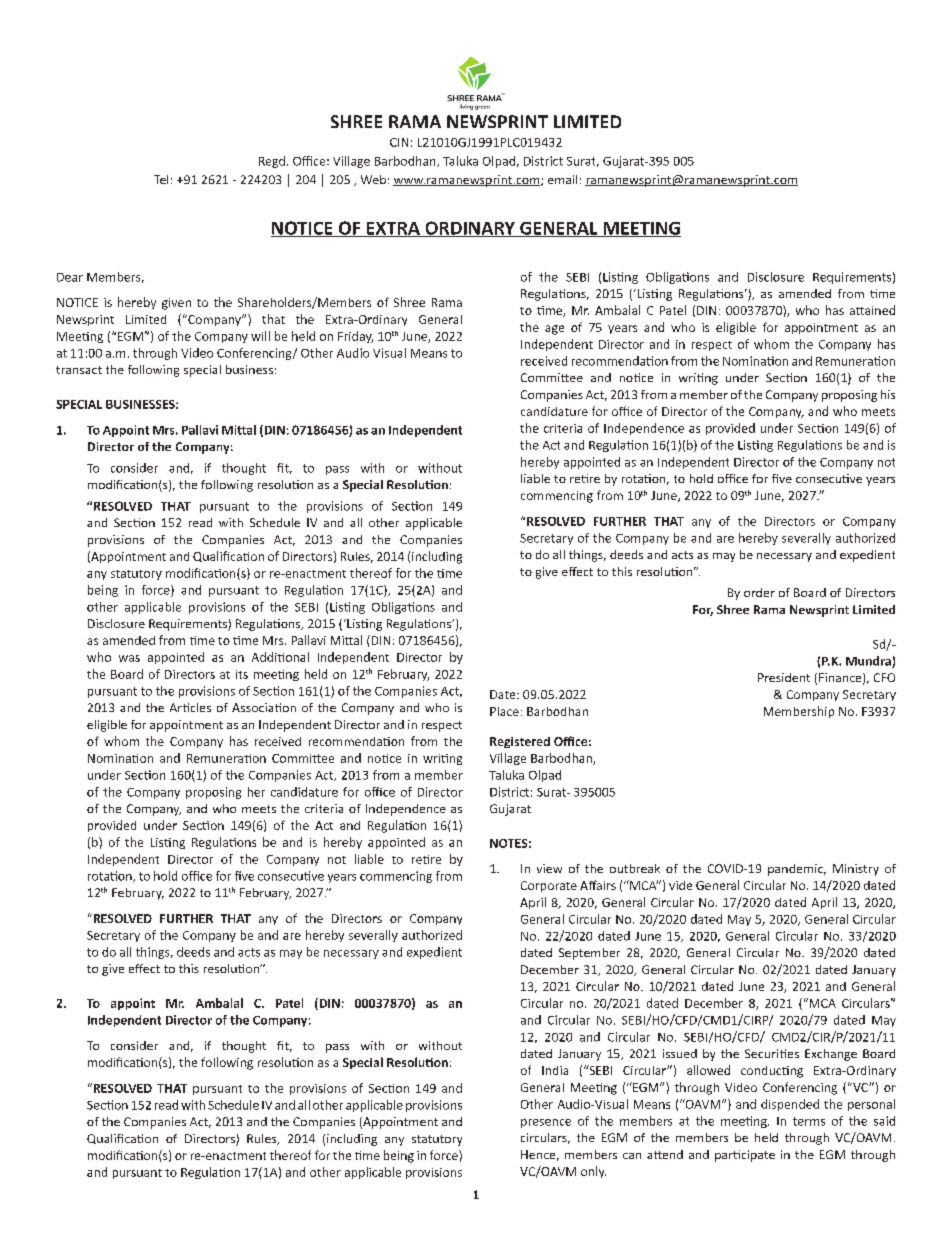  What do you see at coordinates (546, 1123) in the page?
I see `presence` at bounding box center [546, 1123].
